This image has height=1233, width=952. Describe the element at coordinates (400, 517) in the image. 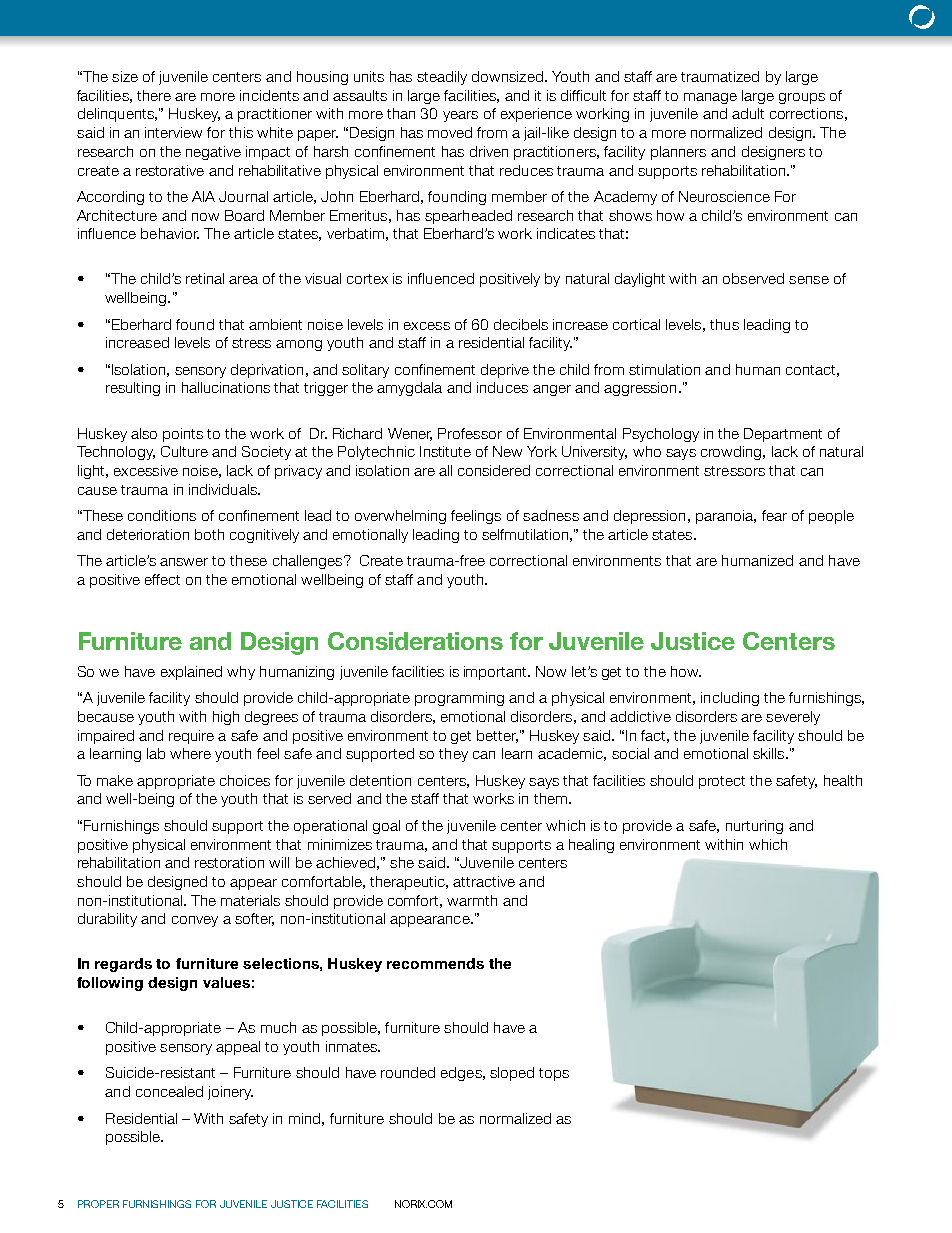

I see `overwhelming` at that location.
